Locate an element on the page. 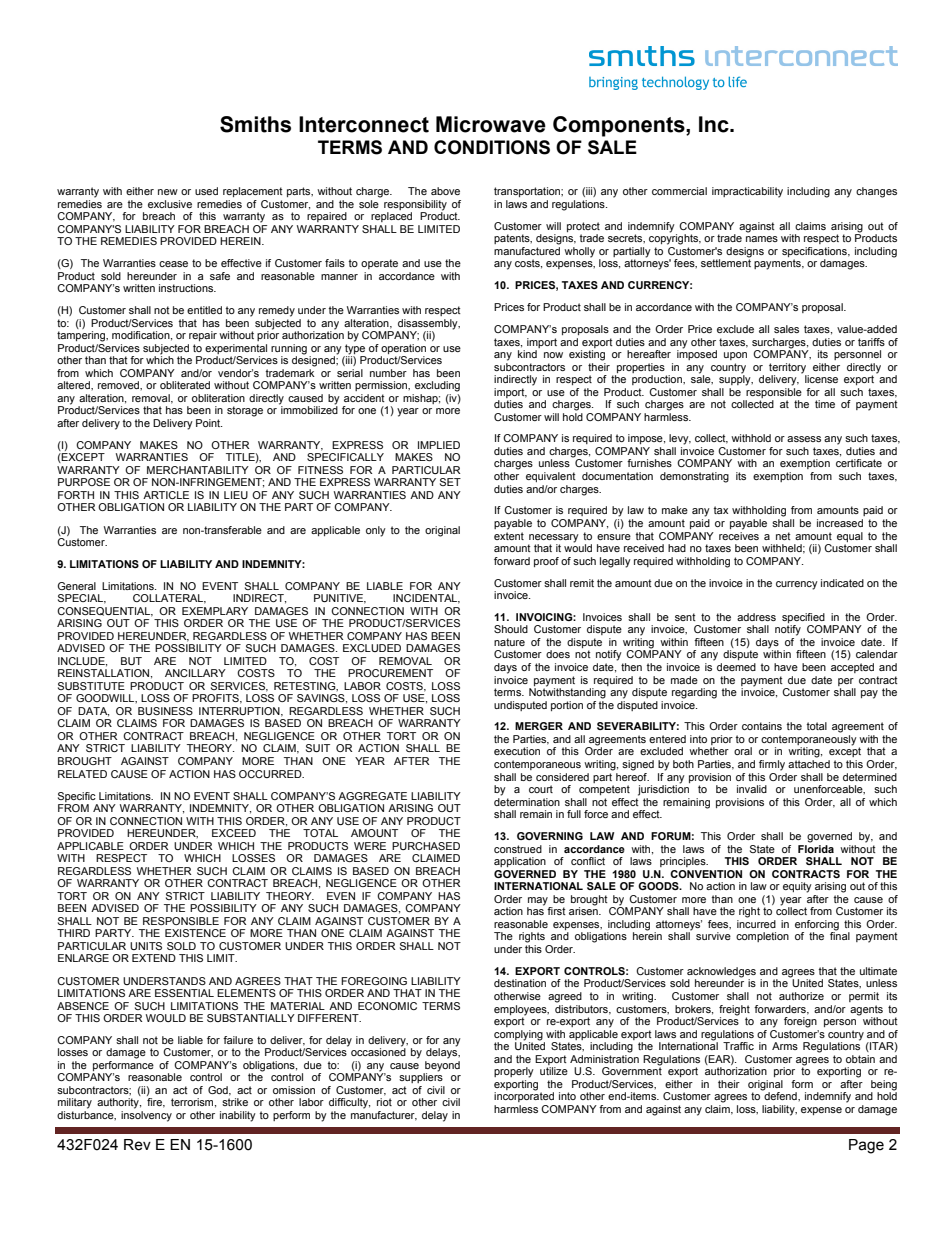 Image resolution: width=952 pixels, height=1233 pixels. new is located at coordinates (168, 192).
